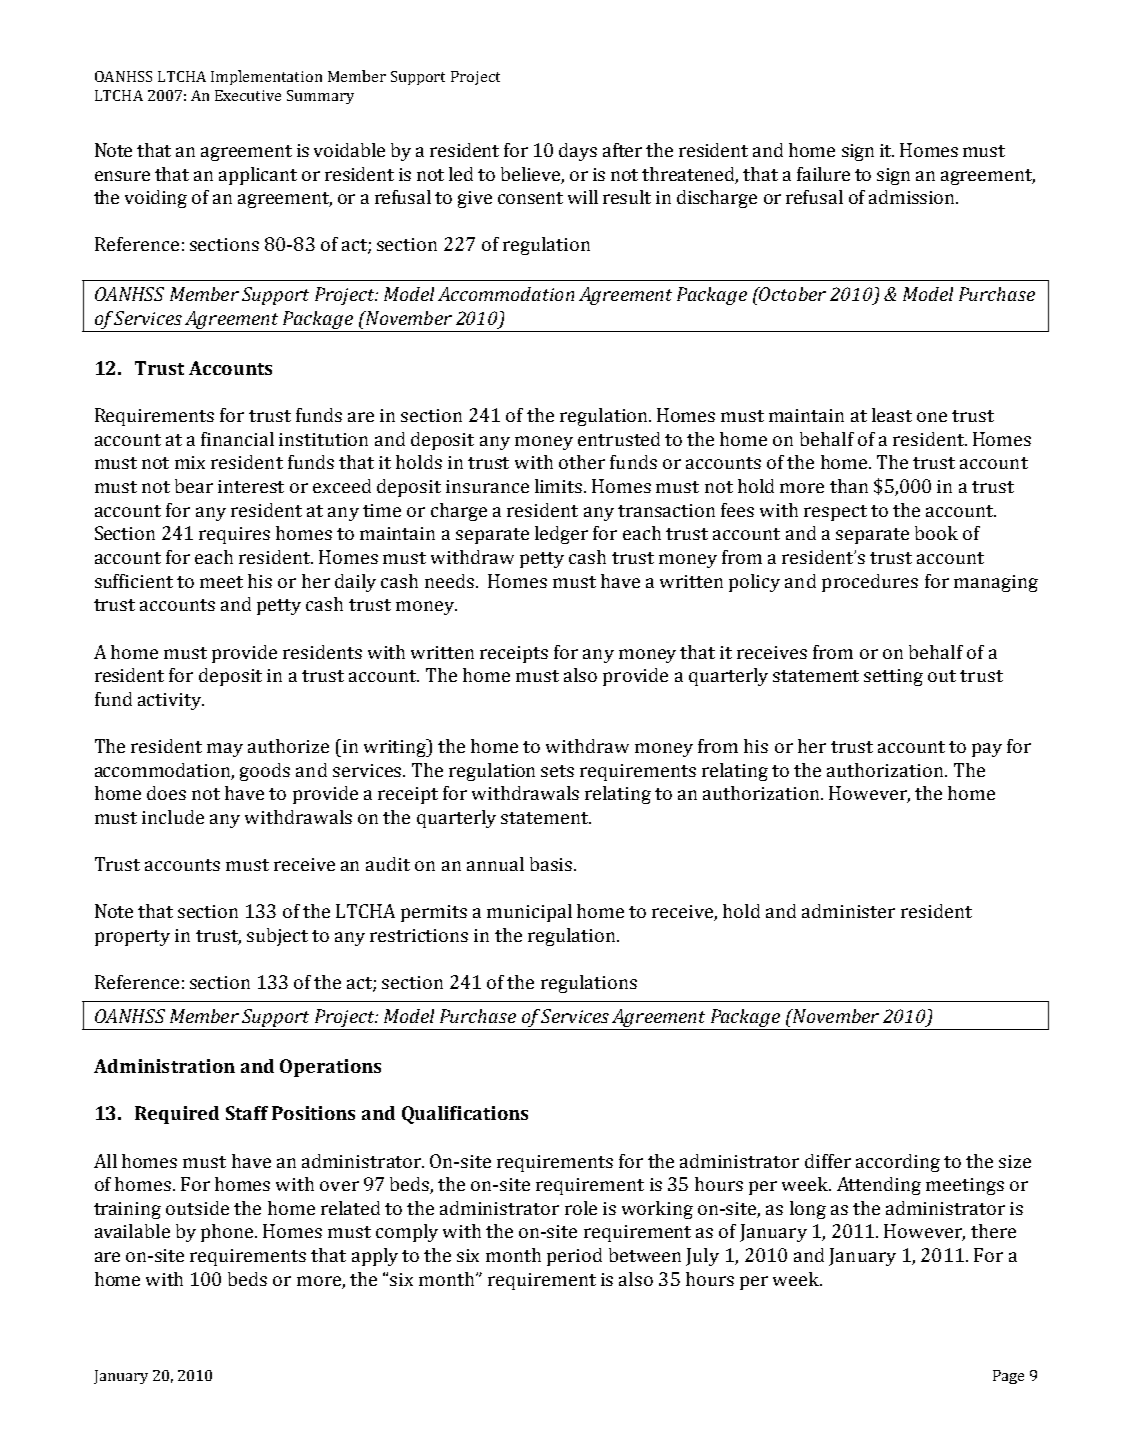 The height and width of the image is (1451, 1121). What do you see at coordinates (234, 535) in the image?
I see `requires` at bounding box center [234, 535].
